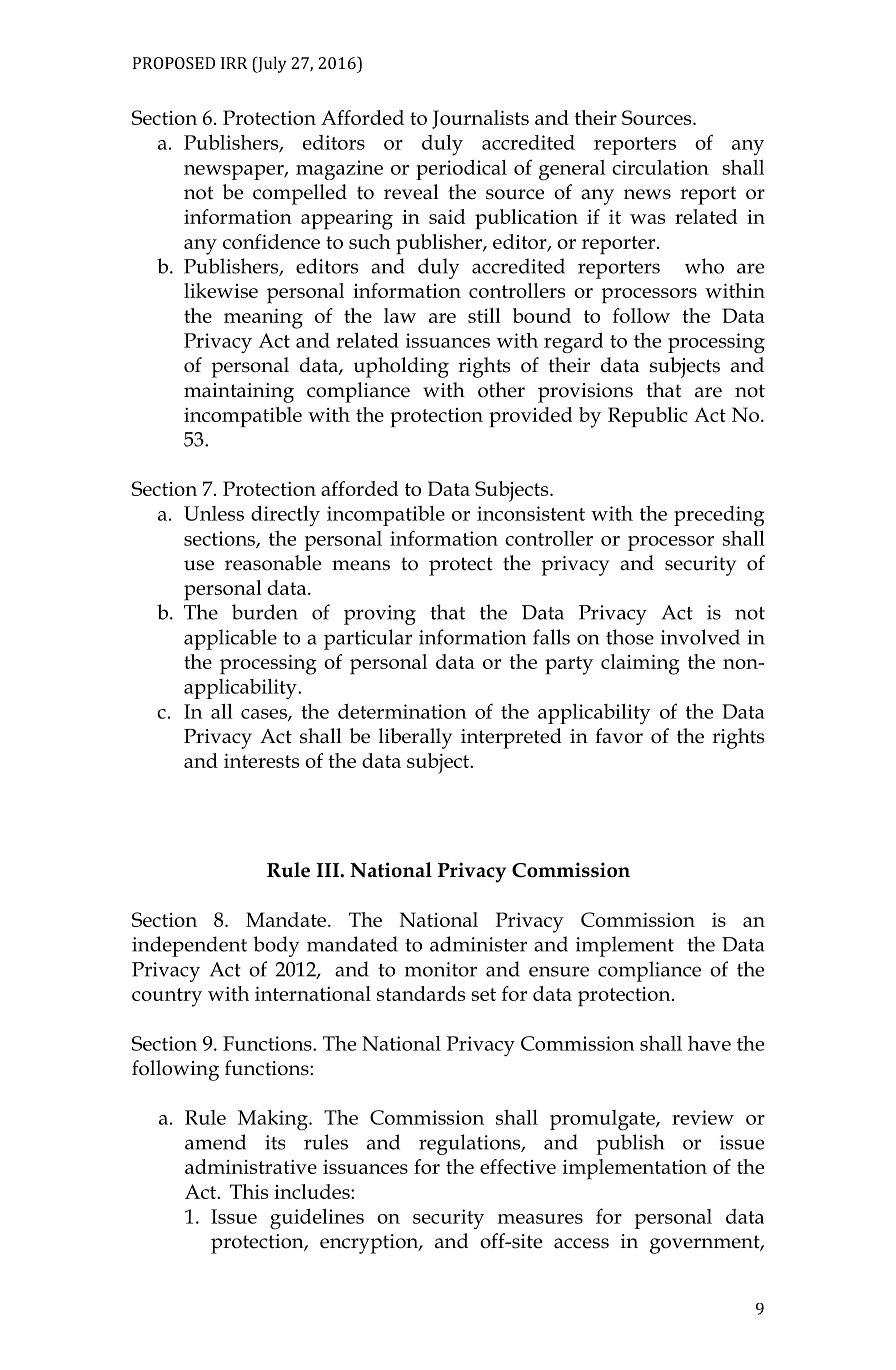 The height and width of the screenshot is (1370, 896). Describe the element at coordinates (415, 738) in the screenshot. I see `liberally` at that location.
